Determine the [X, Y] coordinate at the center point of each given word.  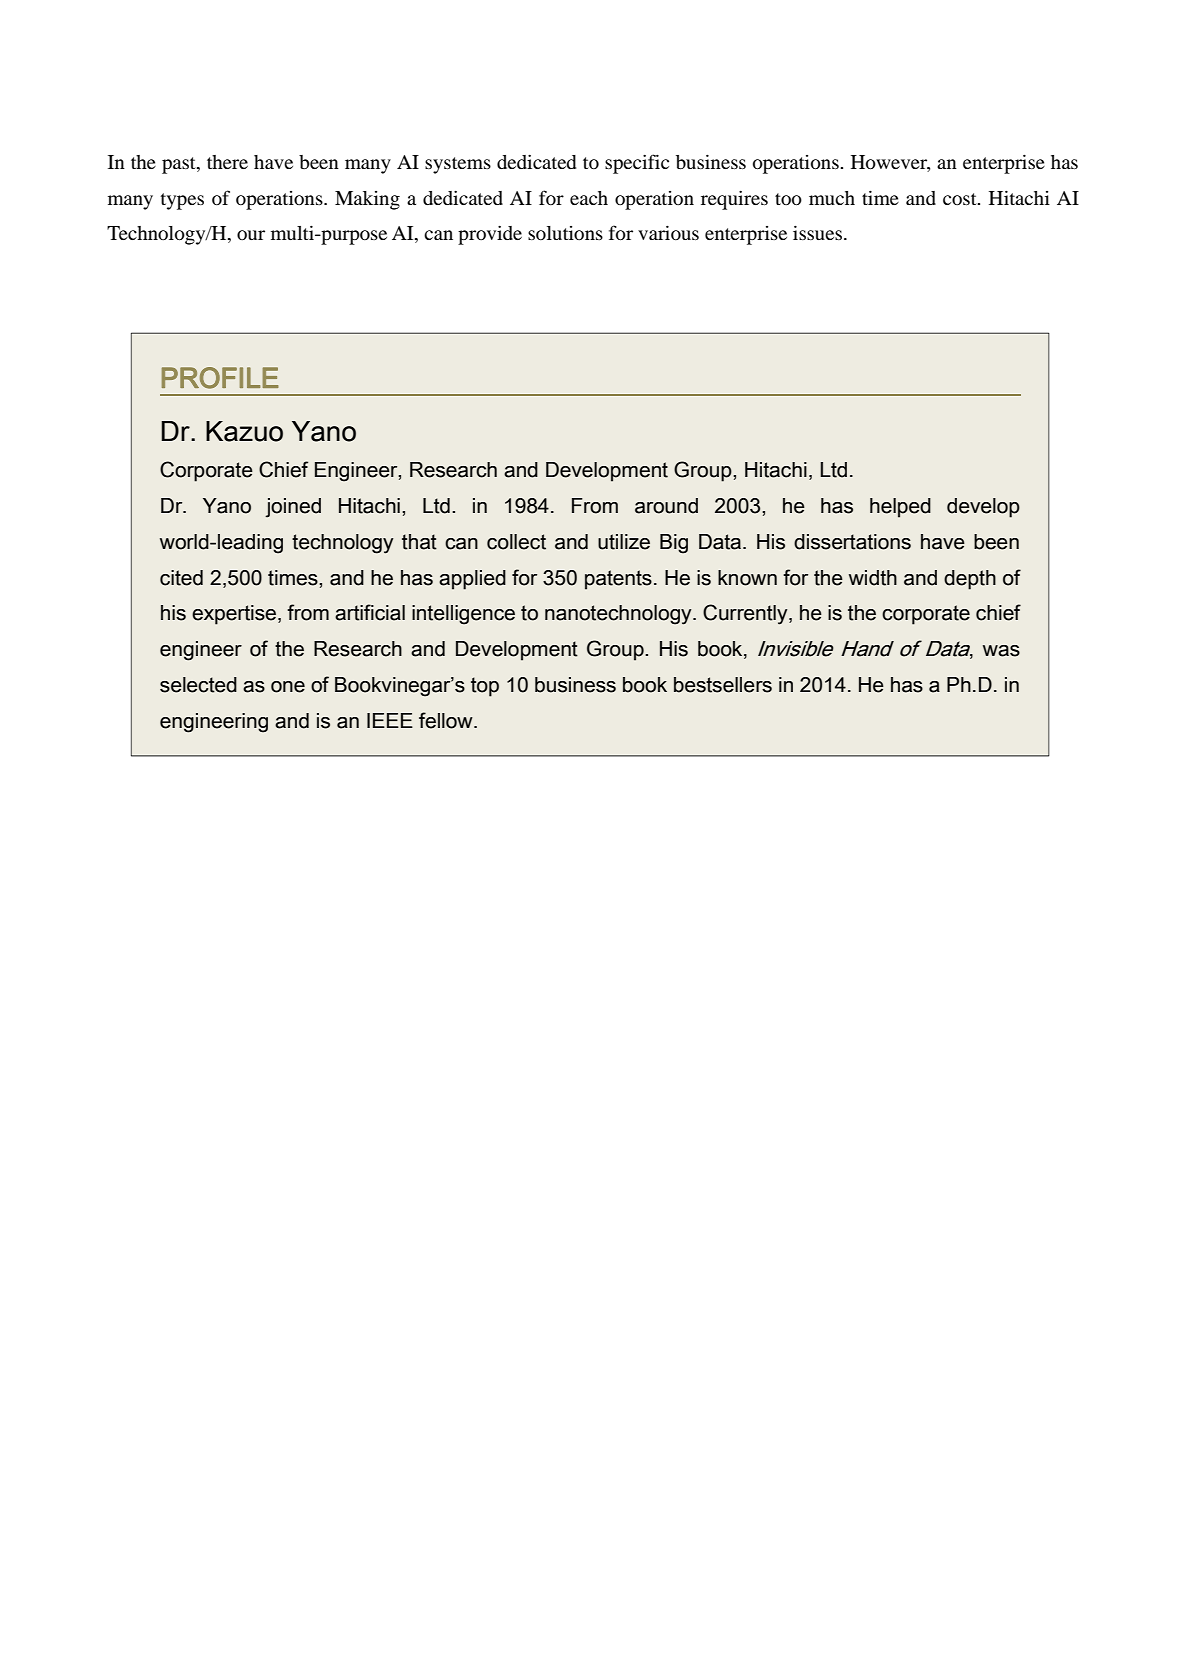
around [666, 506]
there [227, 162]
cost [961, 199]
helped [900, 508]
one [288, 687]
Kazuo [244, 431]
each [589, 198]
